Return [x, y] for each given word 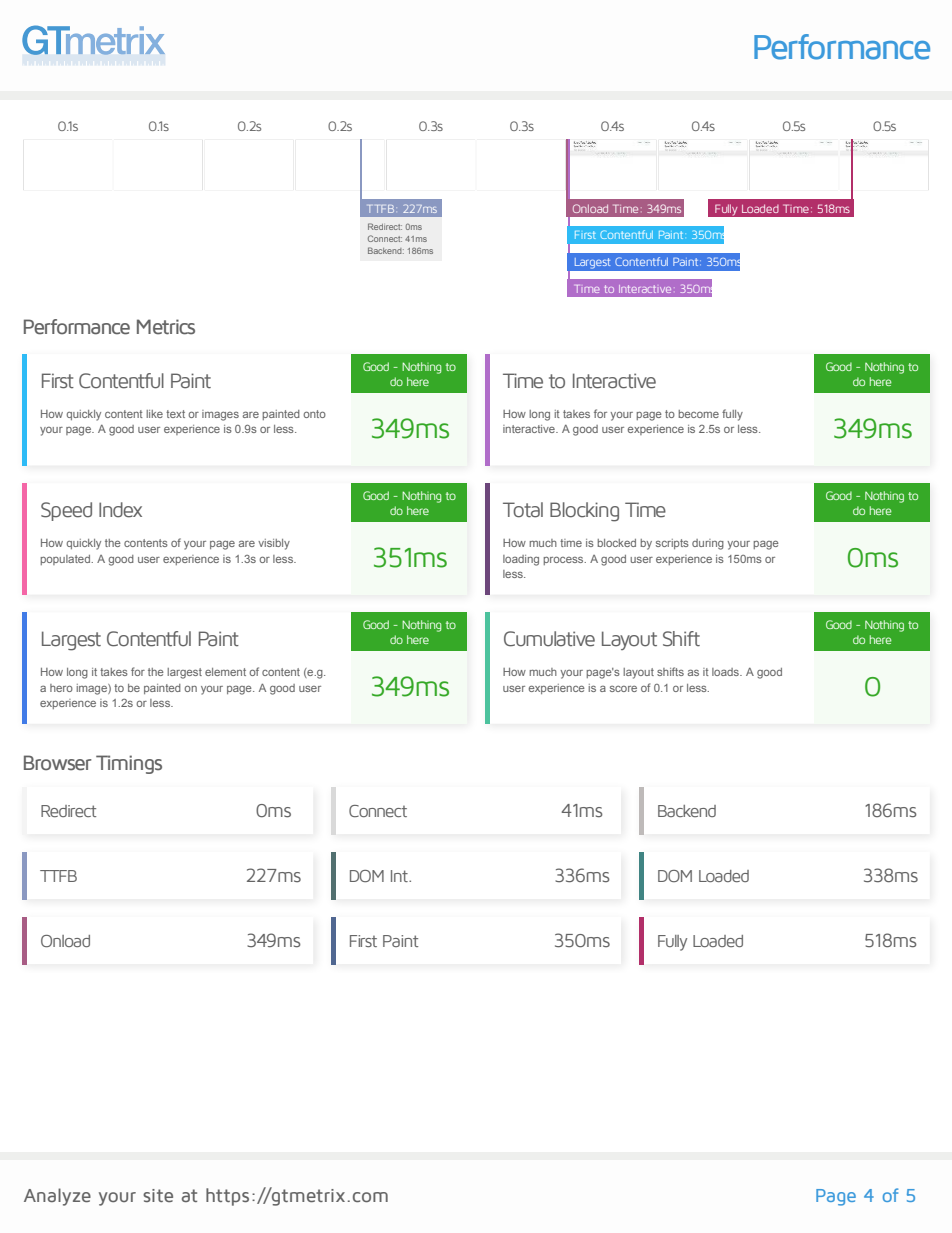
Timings [129, 764]
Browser [58, 763]
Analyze [57, 1197]
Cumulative [549, 639]
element [225, 672]
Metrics [166, 327]
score [623, 689]
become [698, 414]
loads [726, 672]
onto [314, 414]
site [158, 1195]
